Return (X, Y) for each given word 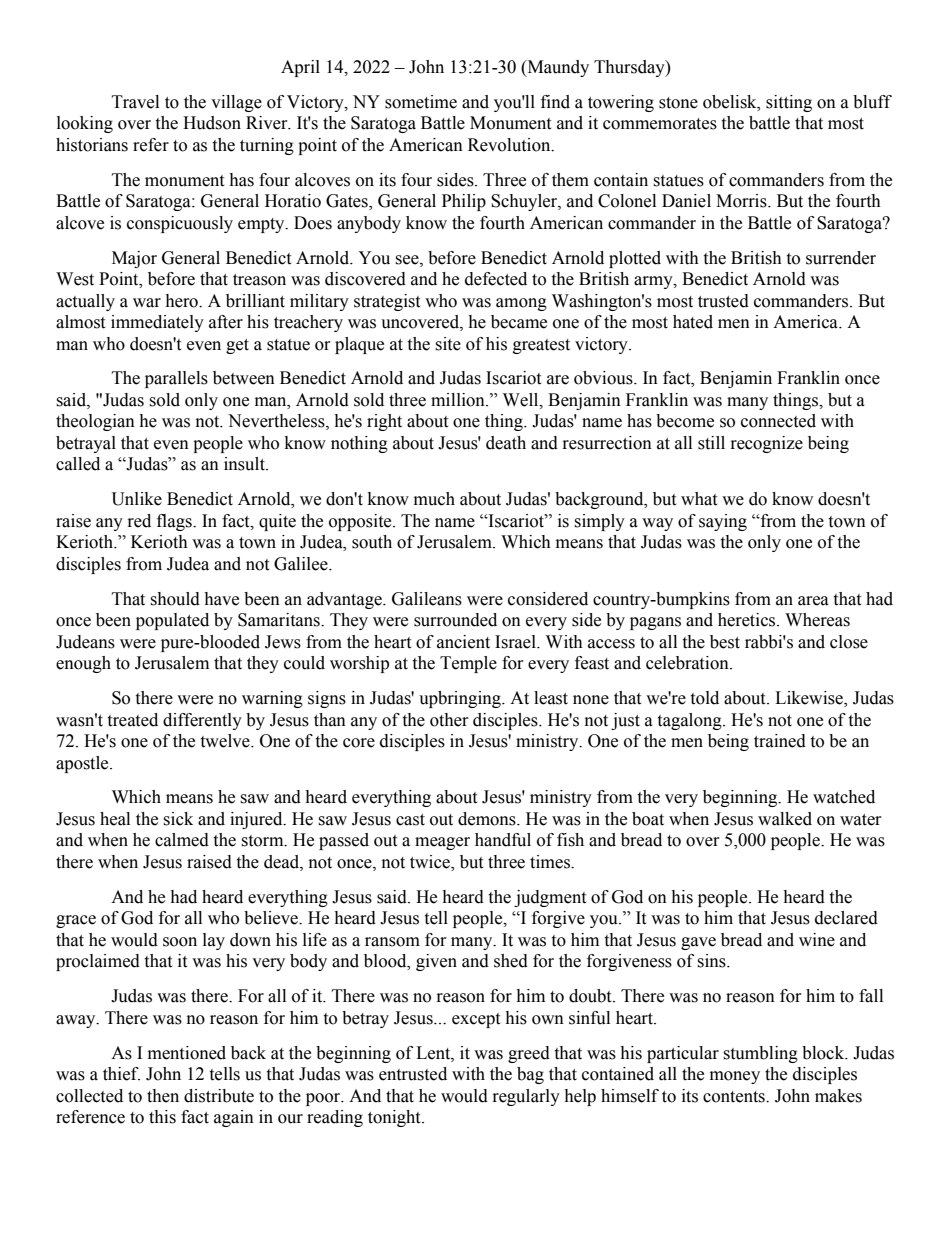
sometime (421, 102)
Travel (135, 102)
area (813, 601)
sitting (789, 103)
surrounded (455, 620)
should (175, 599)
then (163, 1096)
